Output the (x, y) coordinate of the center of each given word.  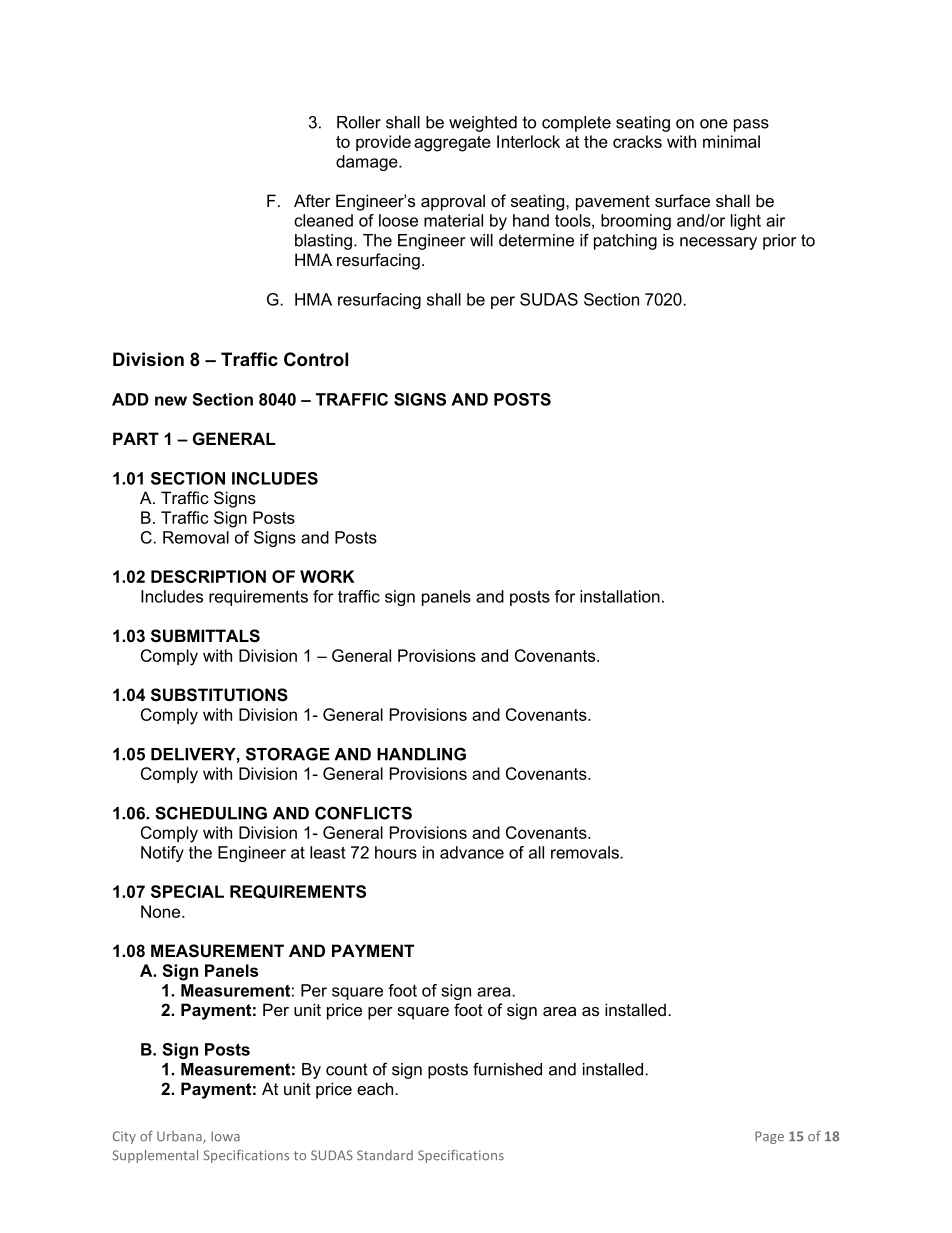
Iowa (225, 1136)
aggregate (452, 144)
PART (136, 438)
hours (396, 852)
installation (620, 596)
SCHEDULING (211, 813)
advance (472, 852)
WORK (327, 576)
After (312, 200)
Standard (385, 1155)
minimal (731, 141)
